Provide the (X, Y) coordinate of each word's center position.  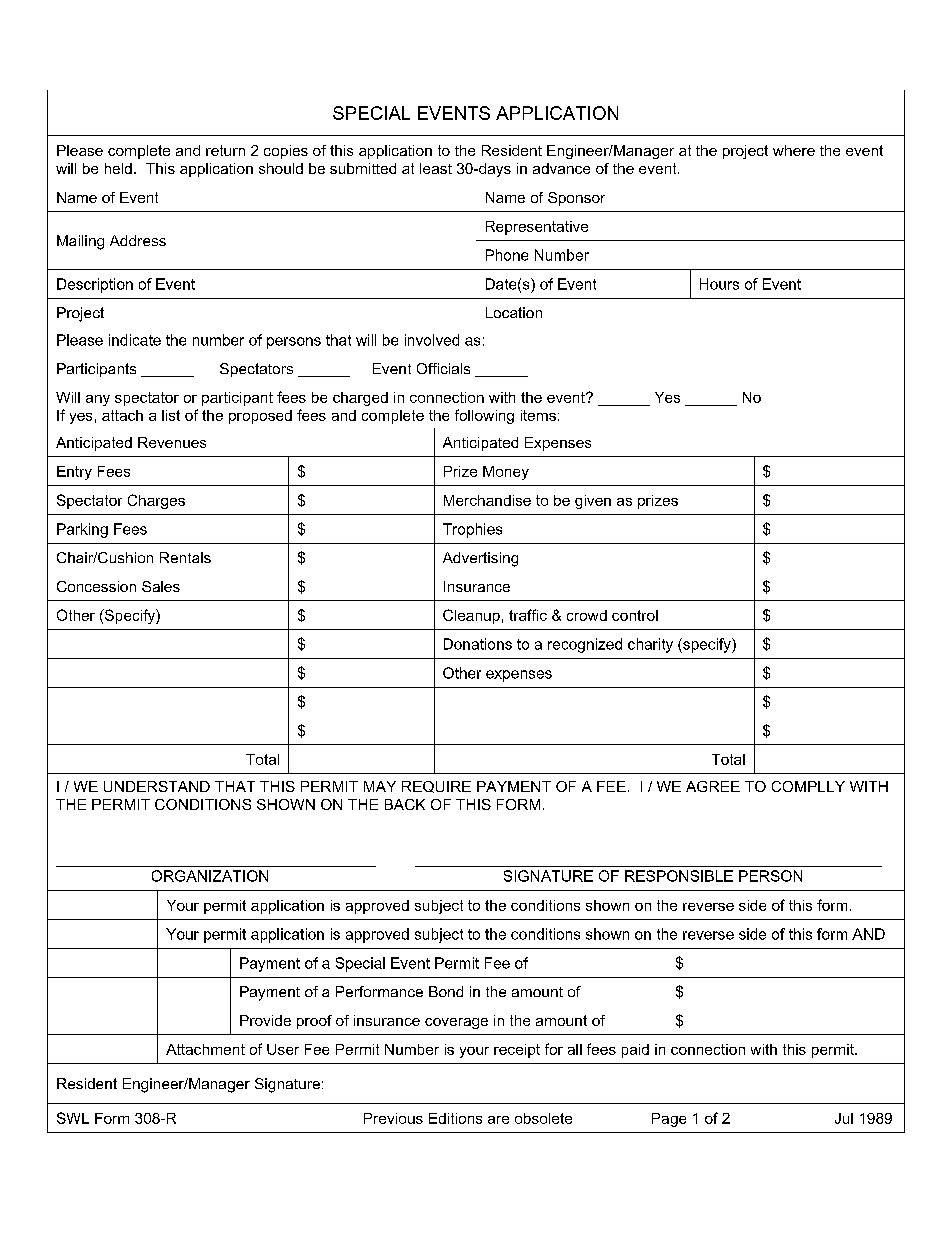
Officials (443, 368)
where (794, 150)
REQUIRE (436, 787)
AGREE (713, 786)
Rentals (185, 557)
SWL (73, 1118)
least (436, 168)
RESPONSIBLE (679, 876)
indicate (135, 340)
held (118, 168)
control (635, 615)
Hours (719, 284)
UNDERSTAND (157, 786)
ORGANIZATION (210, 876)
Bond (446, 991)
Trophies (472, 530)
